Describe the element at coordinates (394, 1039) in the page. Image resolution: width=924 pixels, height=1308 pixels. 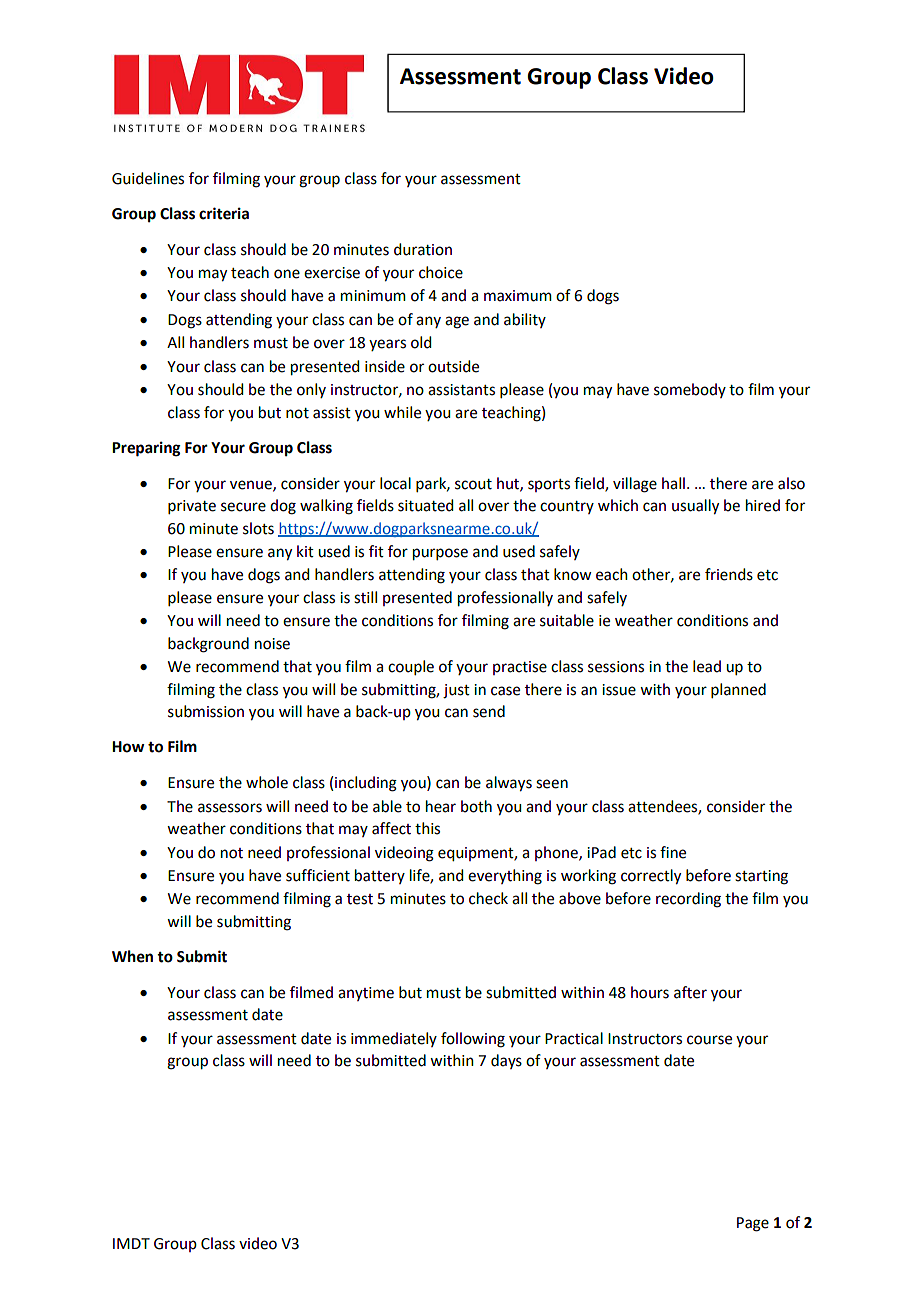
I see `immediately` at that location.
